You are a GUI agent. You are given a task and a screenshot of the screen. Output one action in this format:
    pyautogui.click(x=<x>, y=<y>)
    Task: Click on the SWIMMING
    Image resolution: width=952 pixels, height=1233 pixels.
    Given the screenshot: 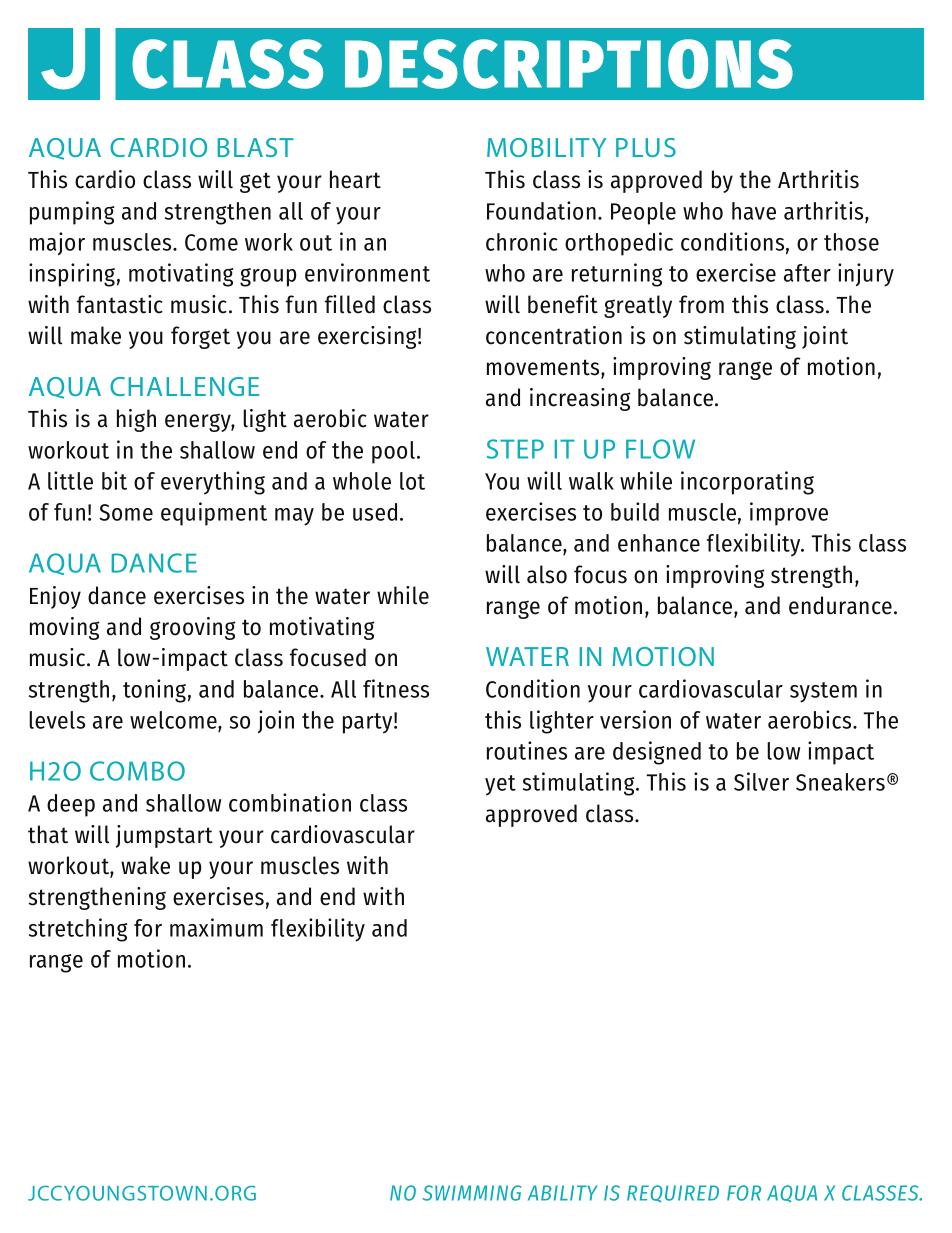 What is the action you would take?
    pyautogui.click(x=472, y=1193)
